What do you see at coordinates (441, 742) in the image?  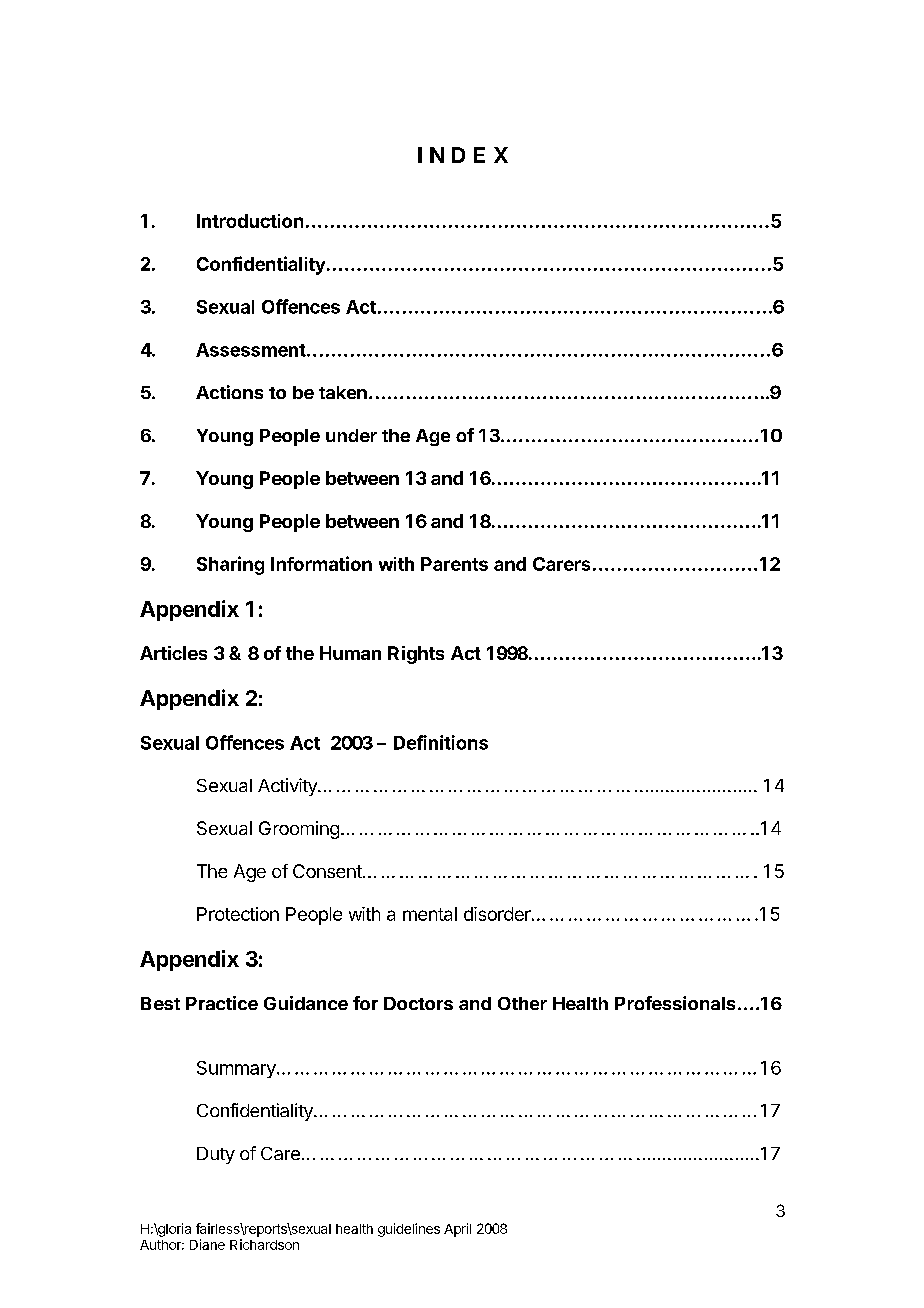 I see `Definitions` at bounding box center [441, 742].
